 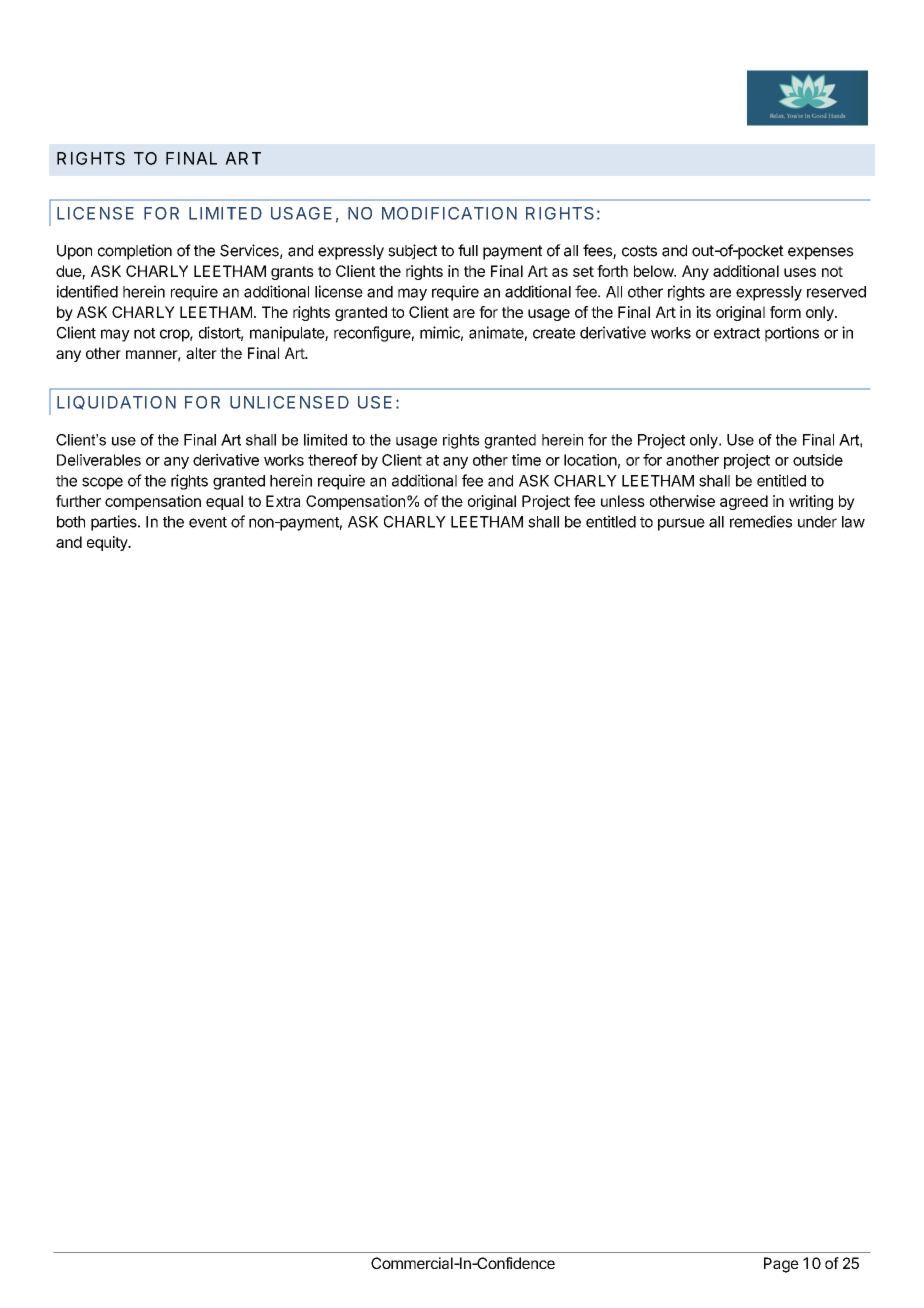 What do you see at coordinates (623, 501) in the page?
I see `unless` at bounding box center [623, 501].
